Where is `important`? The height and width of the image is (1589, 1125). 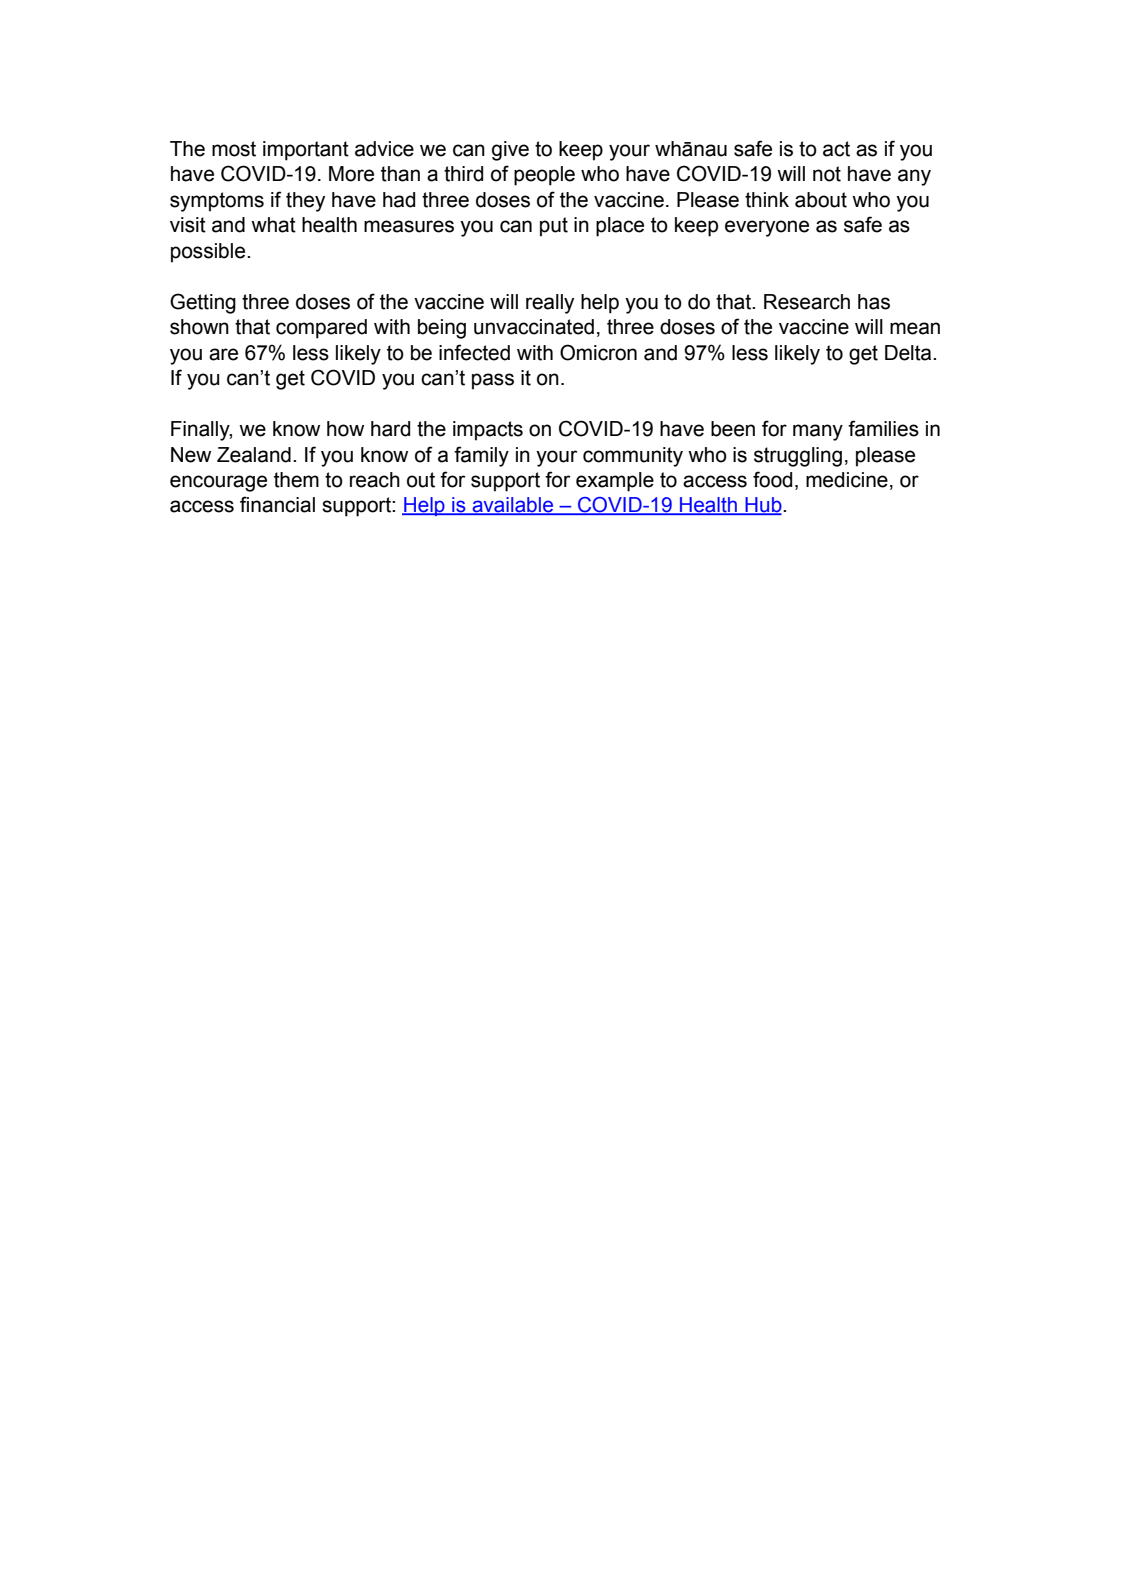
important is located at coordinates (306, 151).
